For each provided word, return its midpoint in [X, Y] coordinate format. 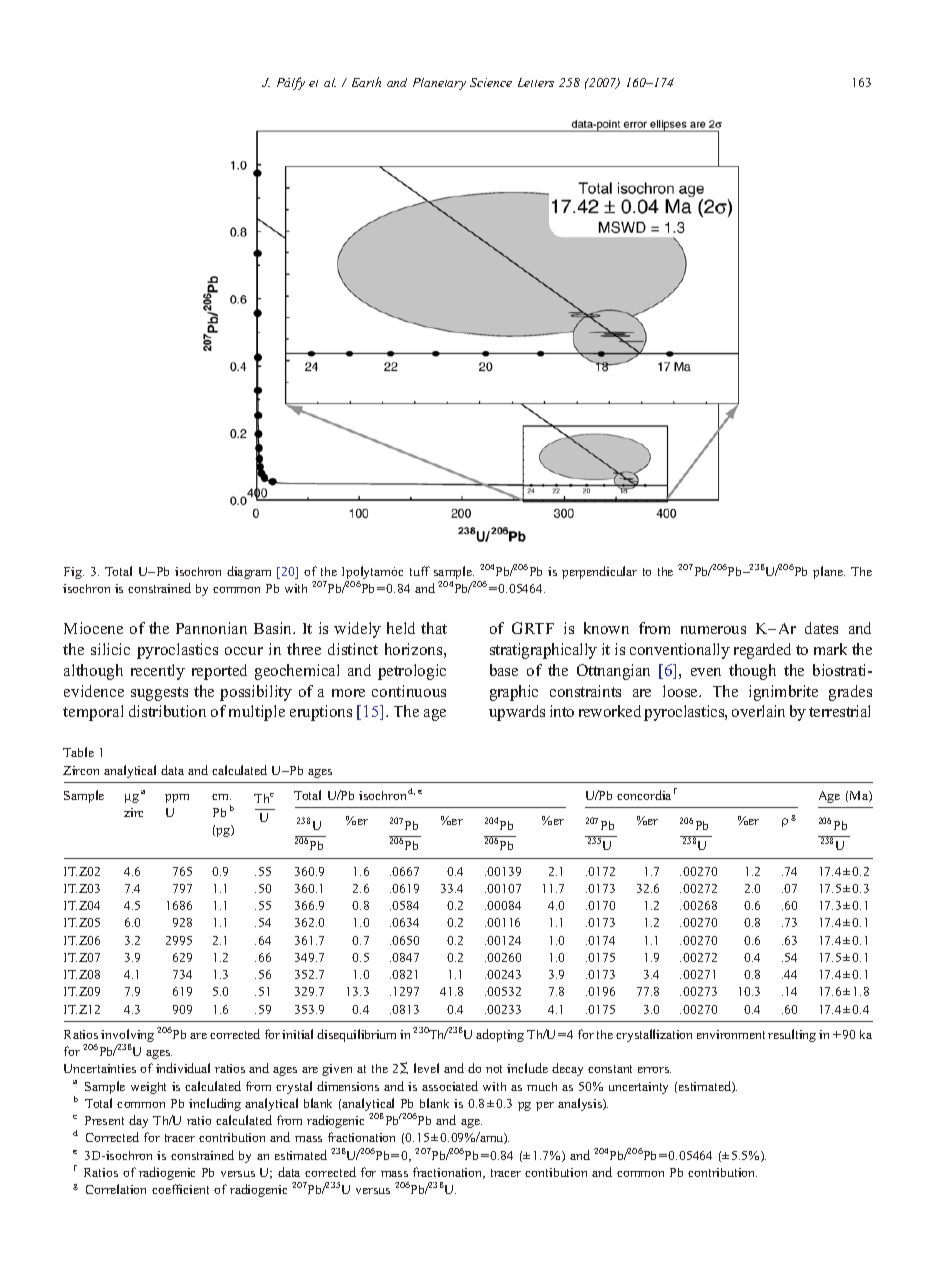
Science [491, 82]
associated [450, 1086]
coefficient [180, 1189]
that [434, 628]
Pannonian [211, 628]
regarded [762, 651]
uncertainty [638, 1088]
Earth [366, 82]
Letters [536, 82]
